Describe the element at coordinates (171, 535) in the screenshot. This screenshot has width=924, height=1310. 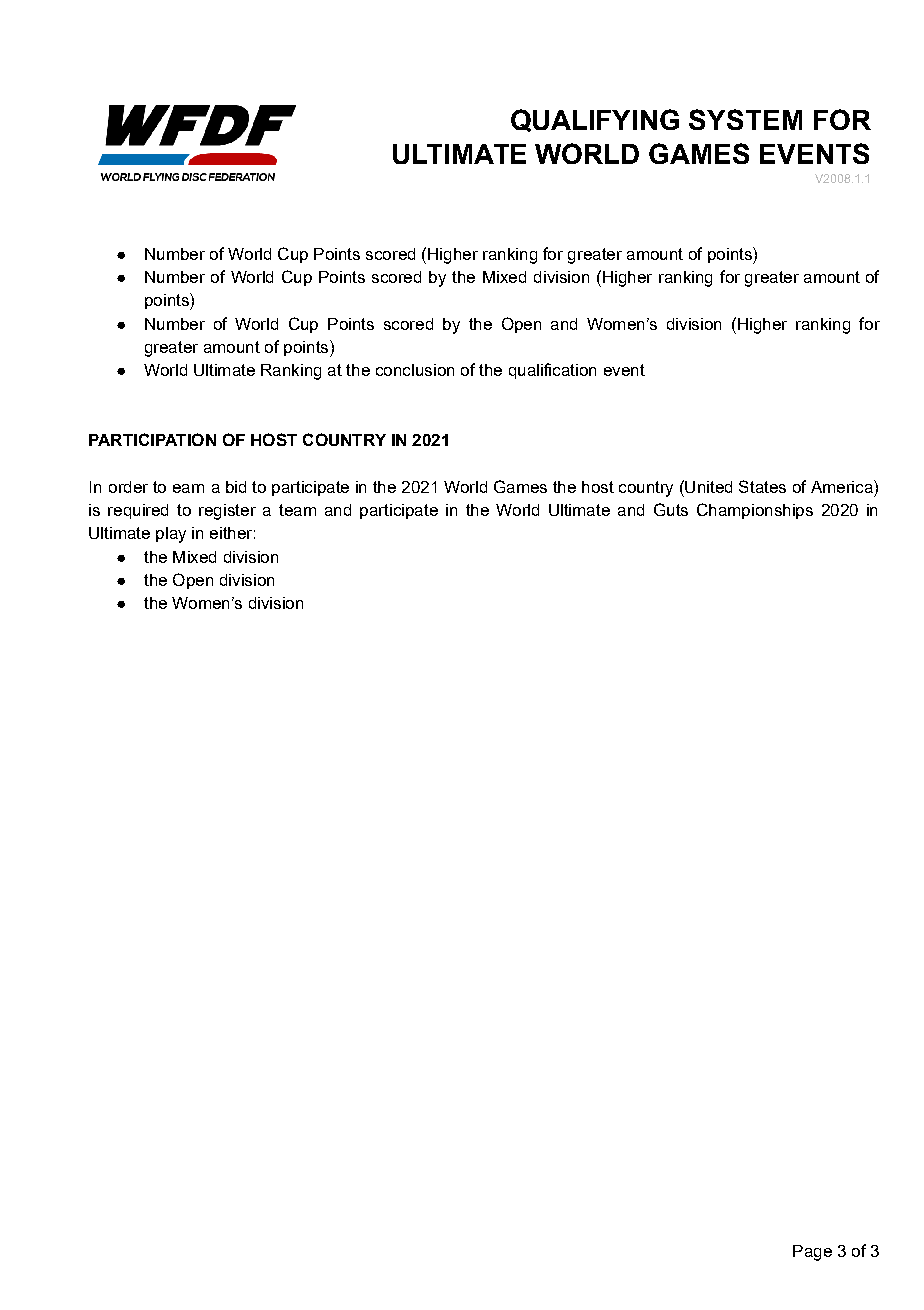
I see `play` at that location.
